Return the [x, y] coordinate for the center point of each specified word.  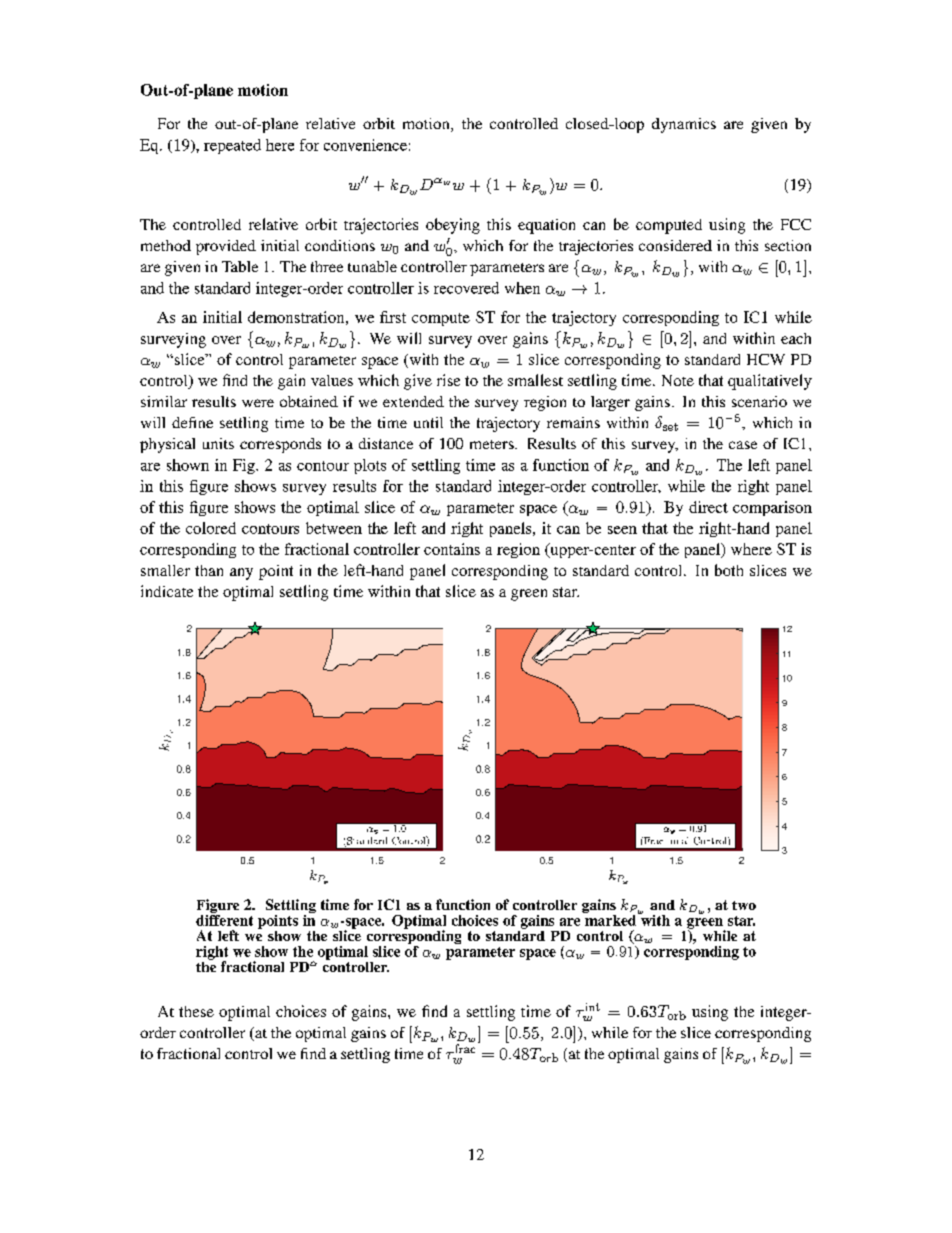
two [744, 905]
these [196, 1011]
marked [611, 919]
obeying [453, 226]
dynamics [684, 125]
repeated [232, 146]
